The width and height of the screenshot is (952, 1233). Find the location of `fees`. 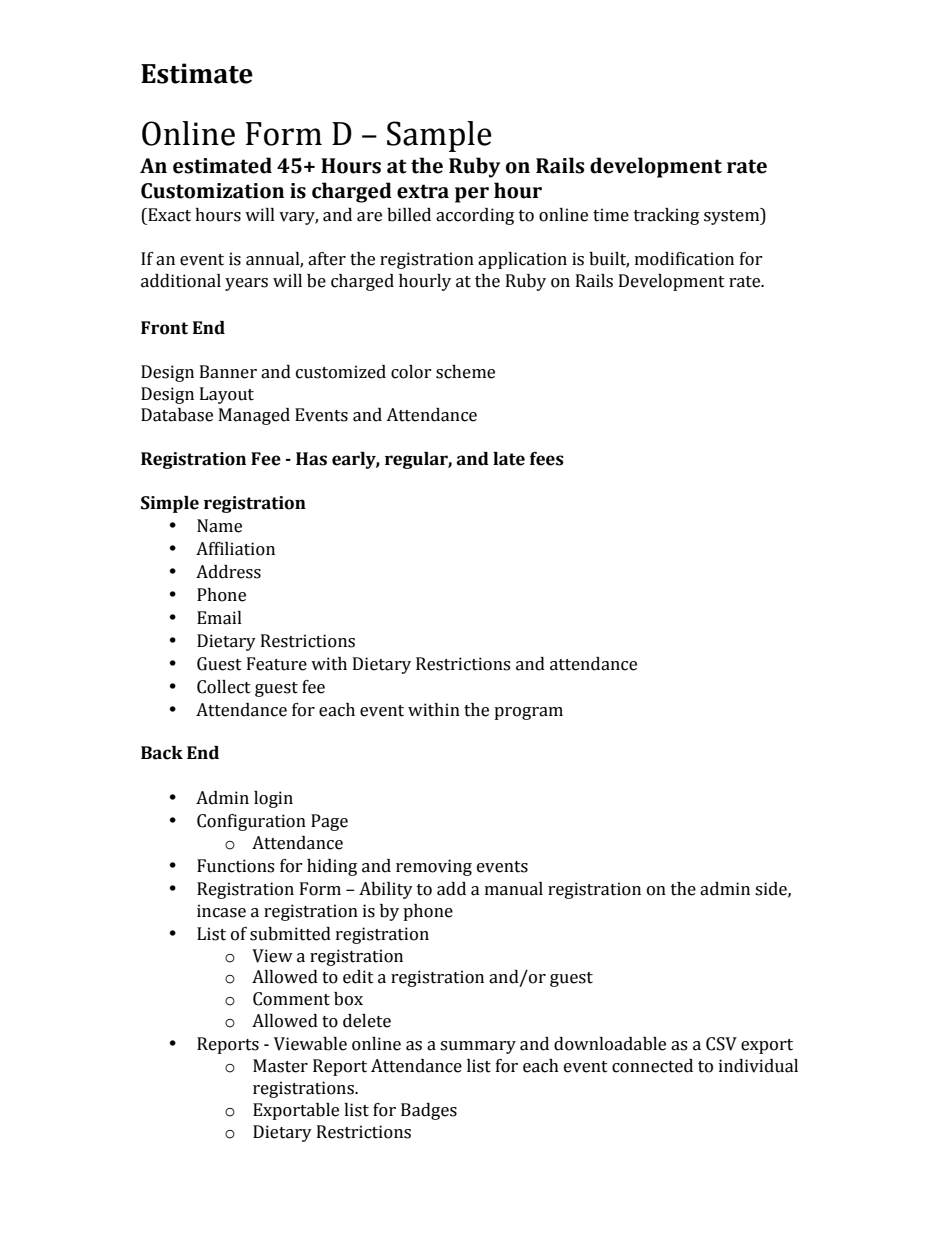

fees is located at coordinates (547, 459).
